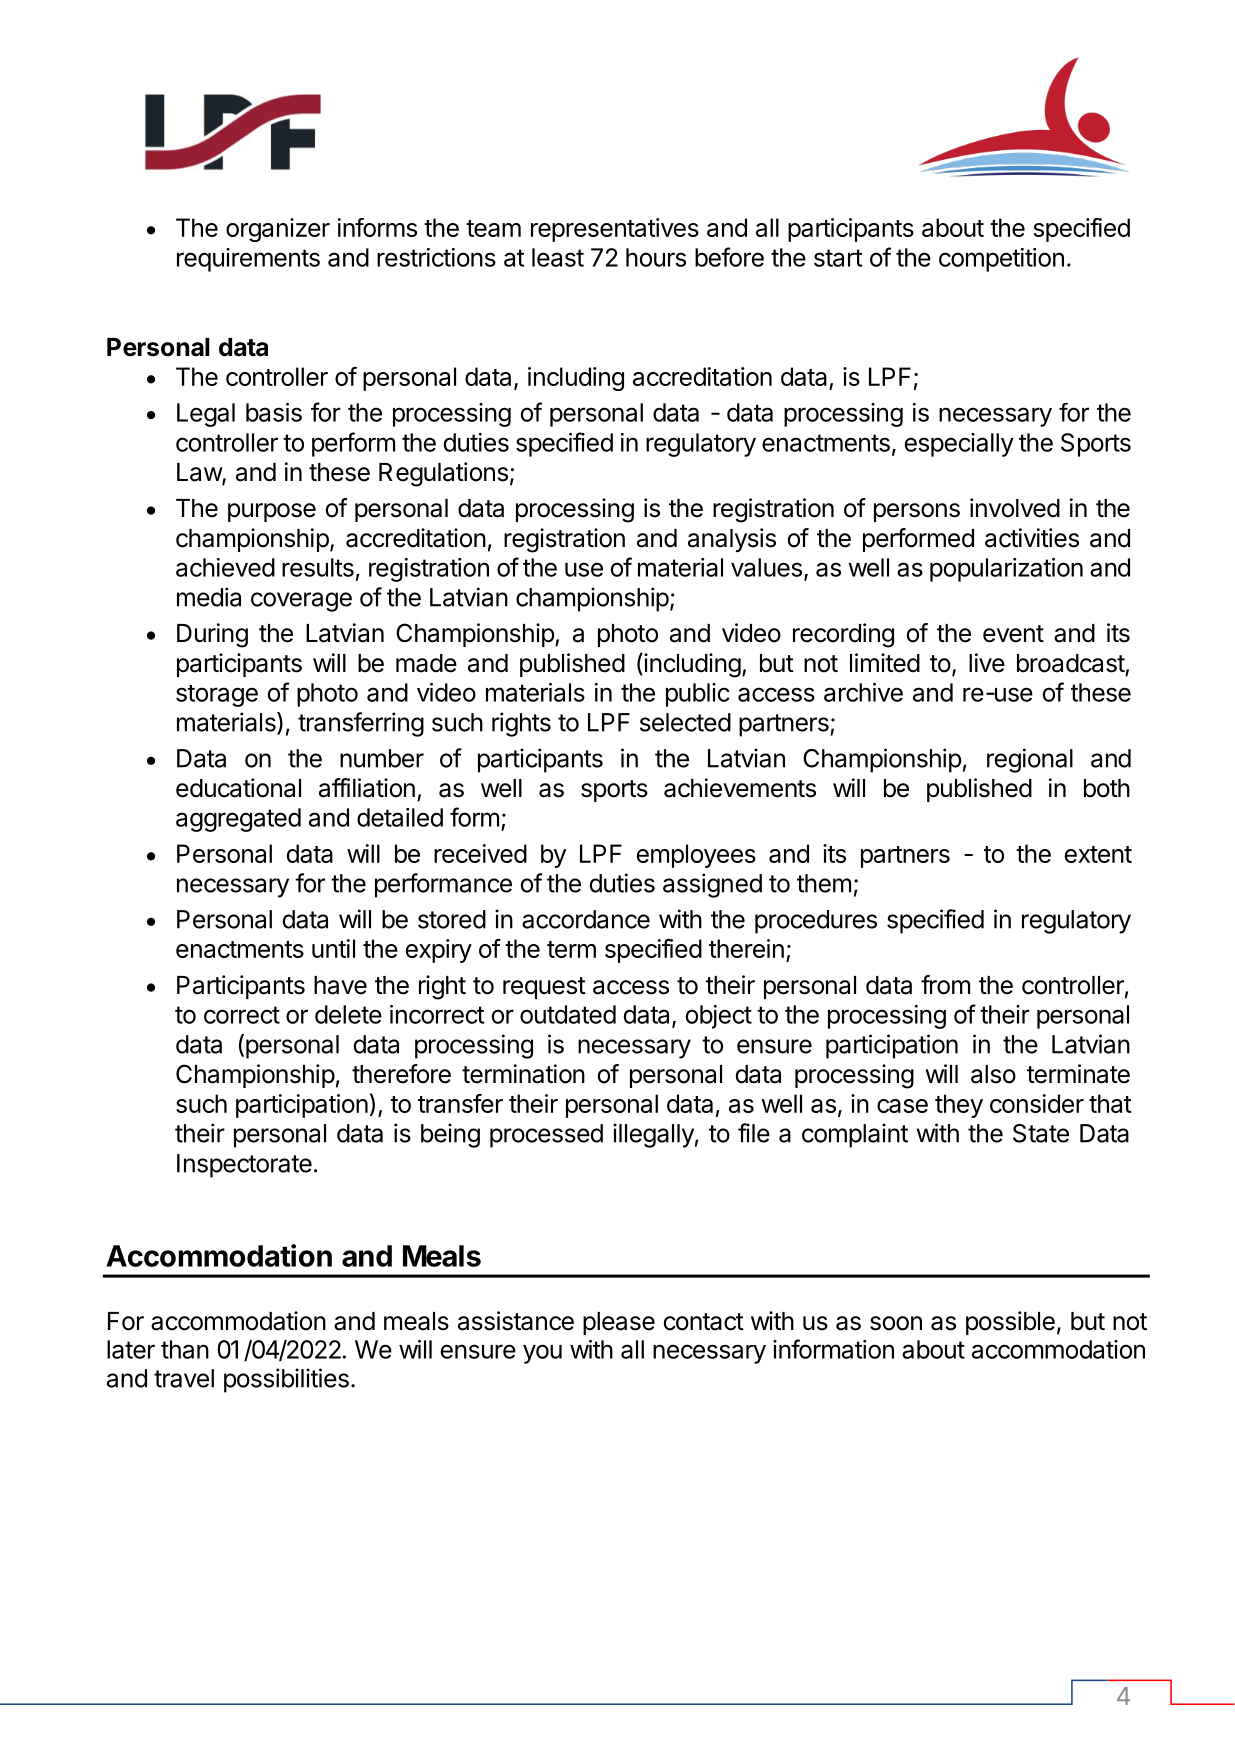 The height and width of the page is (1747, 1235). I want to click on have, so click(340, 985).
